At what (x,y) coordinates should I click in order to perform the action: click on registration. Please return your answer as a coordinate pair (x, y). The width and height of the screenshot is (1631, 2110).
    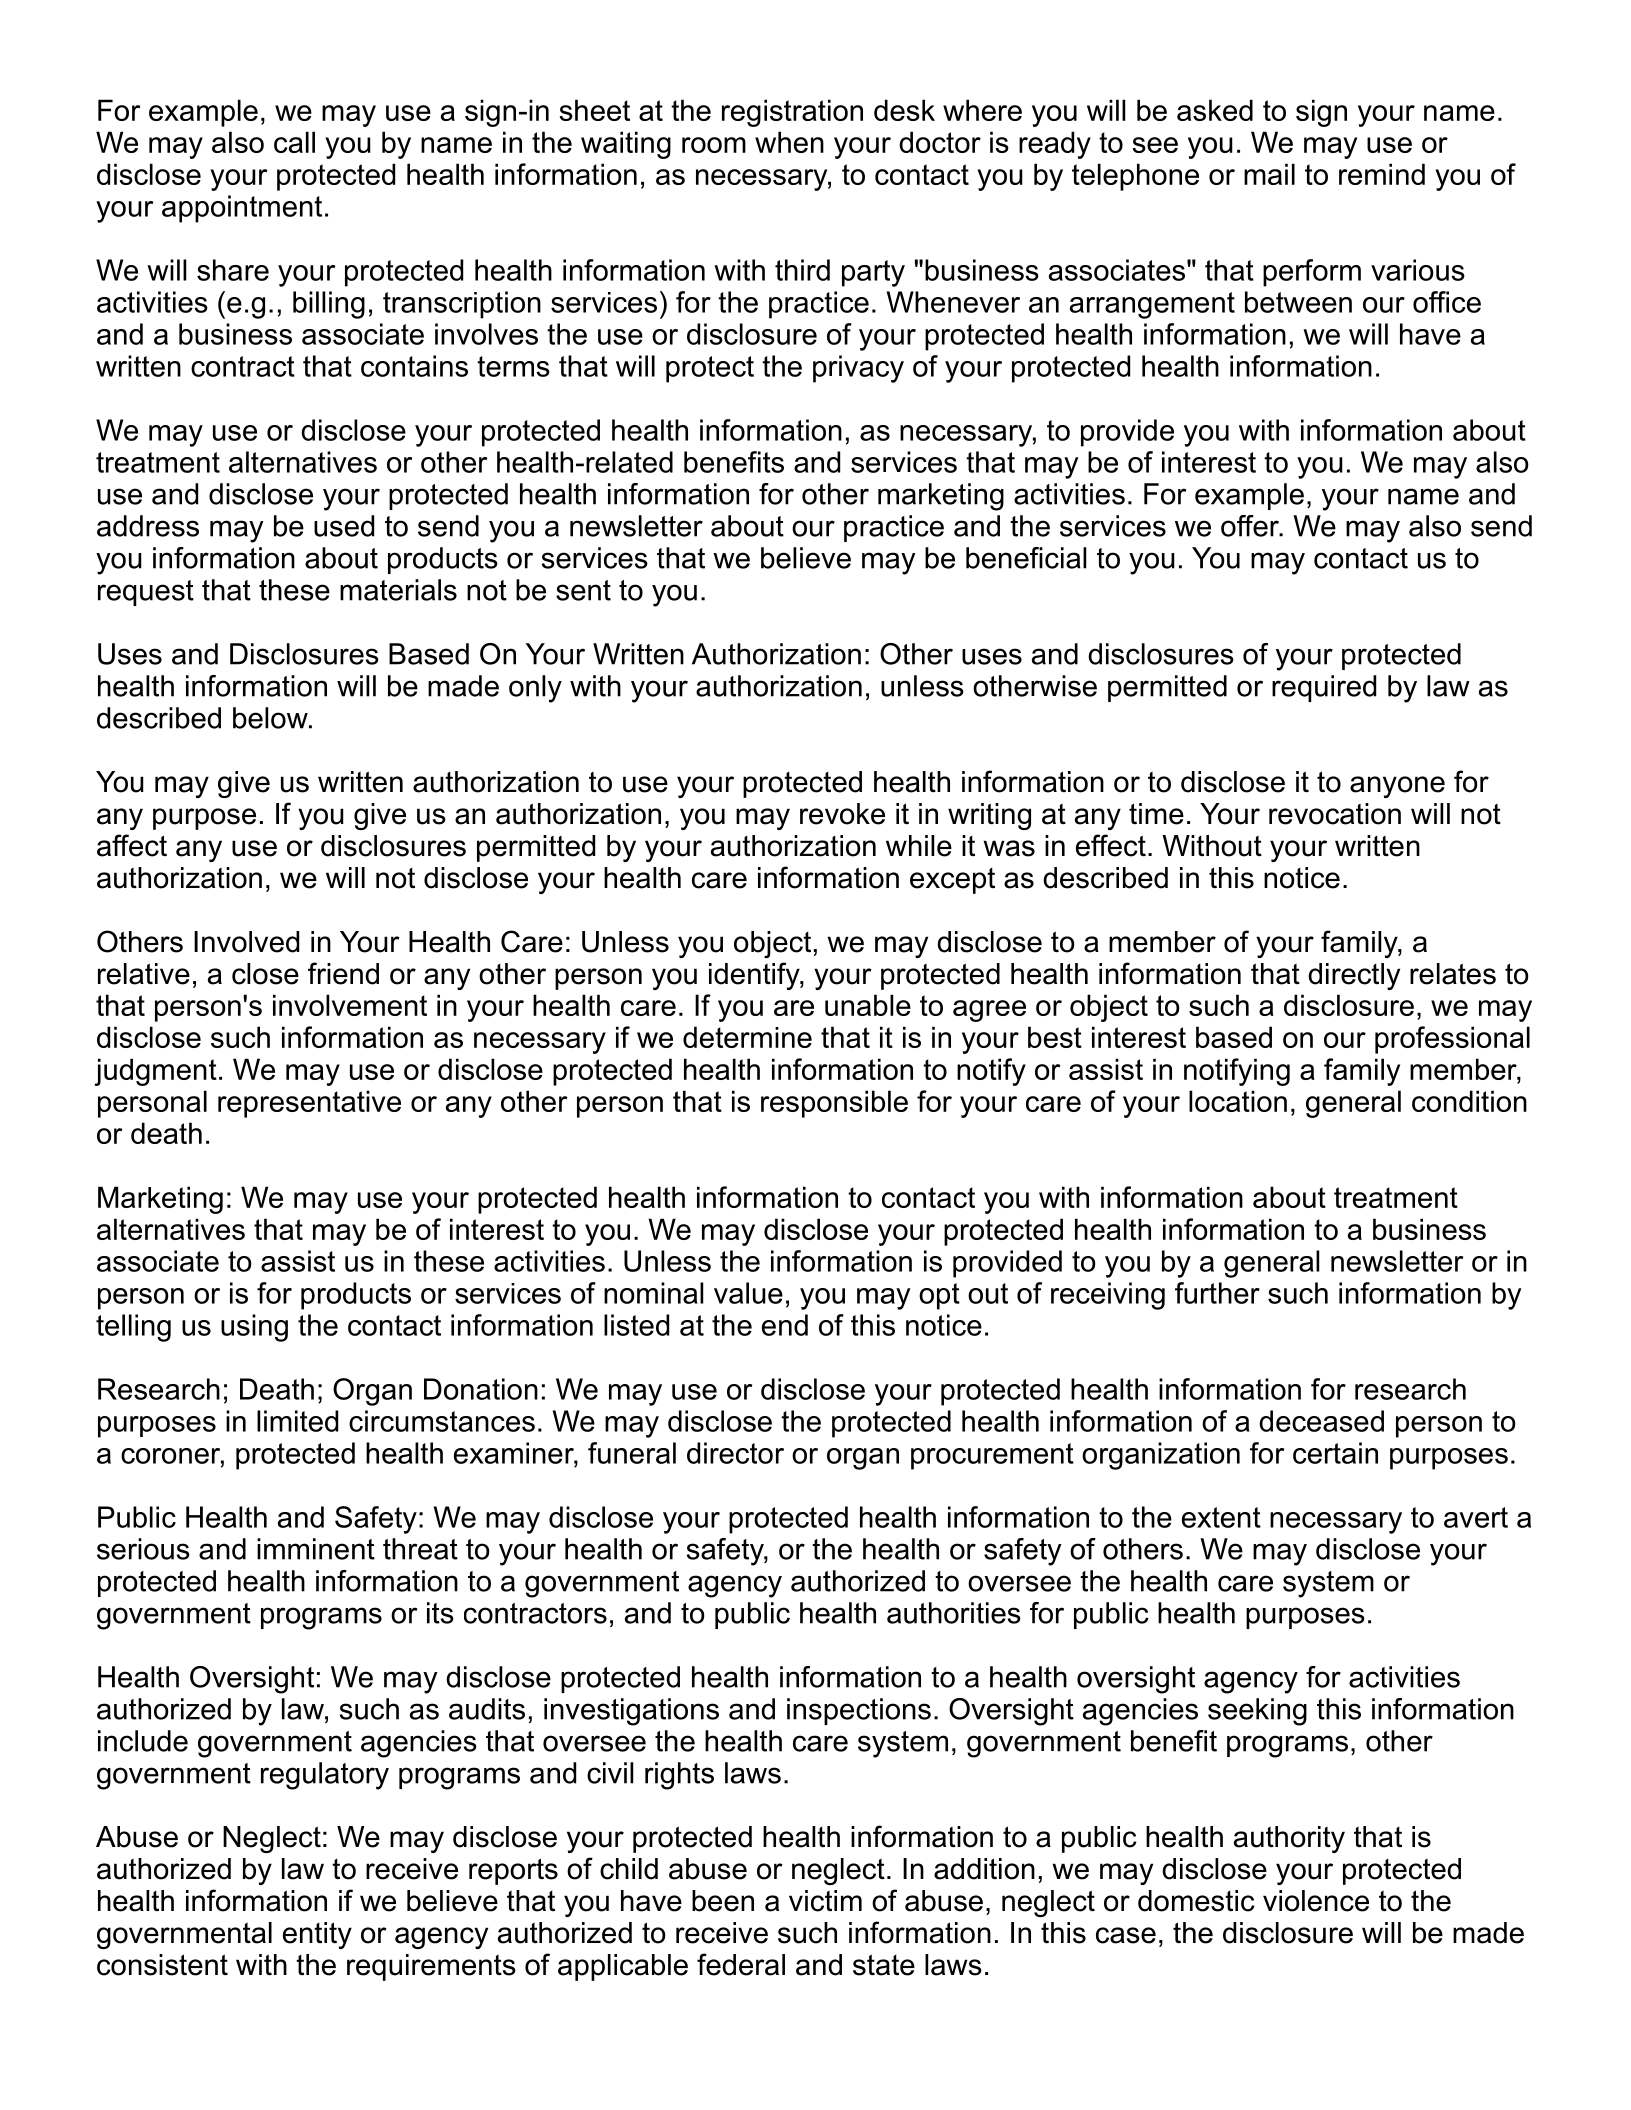
    Looking at the image, I should click on (792, 113).
